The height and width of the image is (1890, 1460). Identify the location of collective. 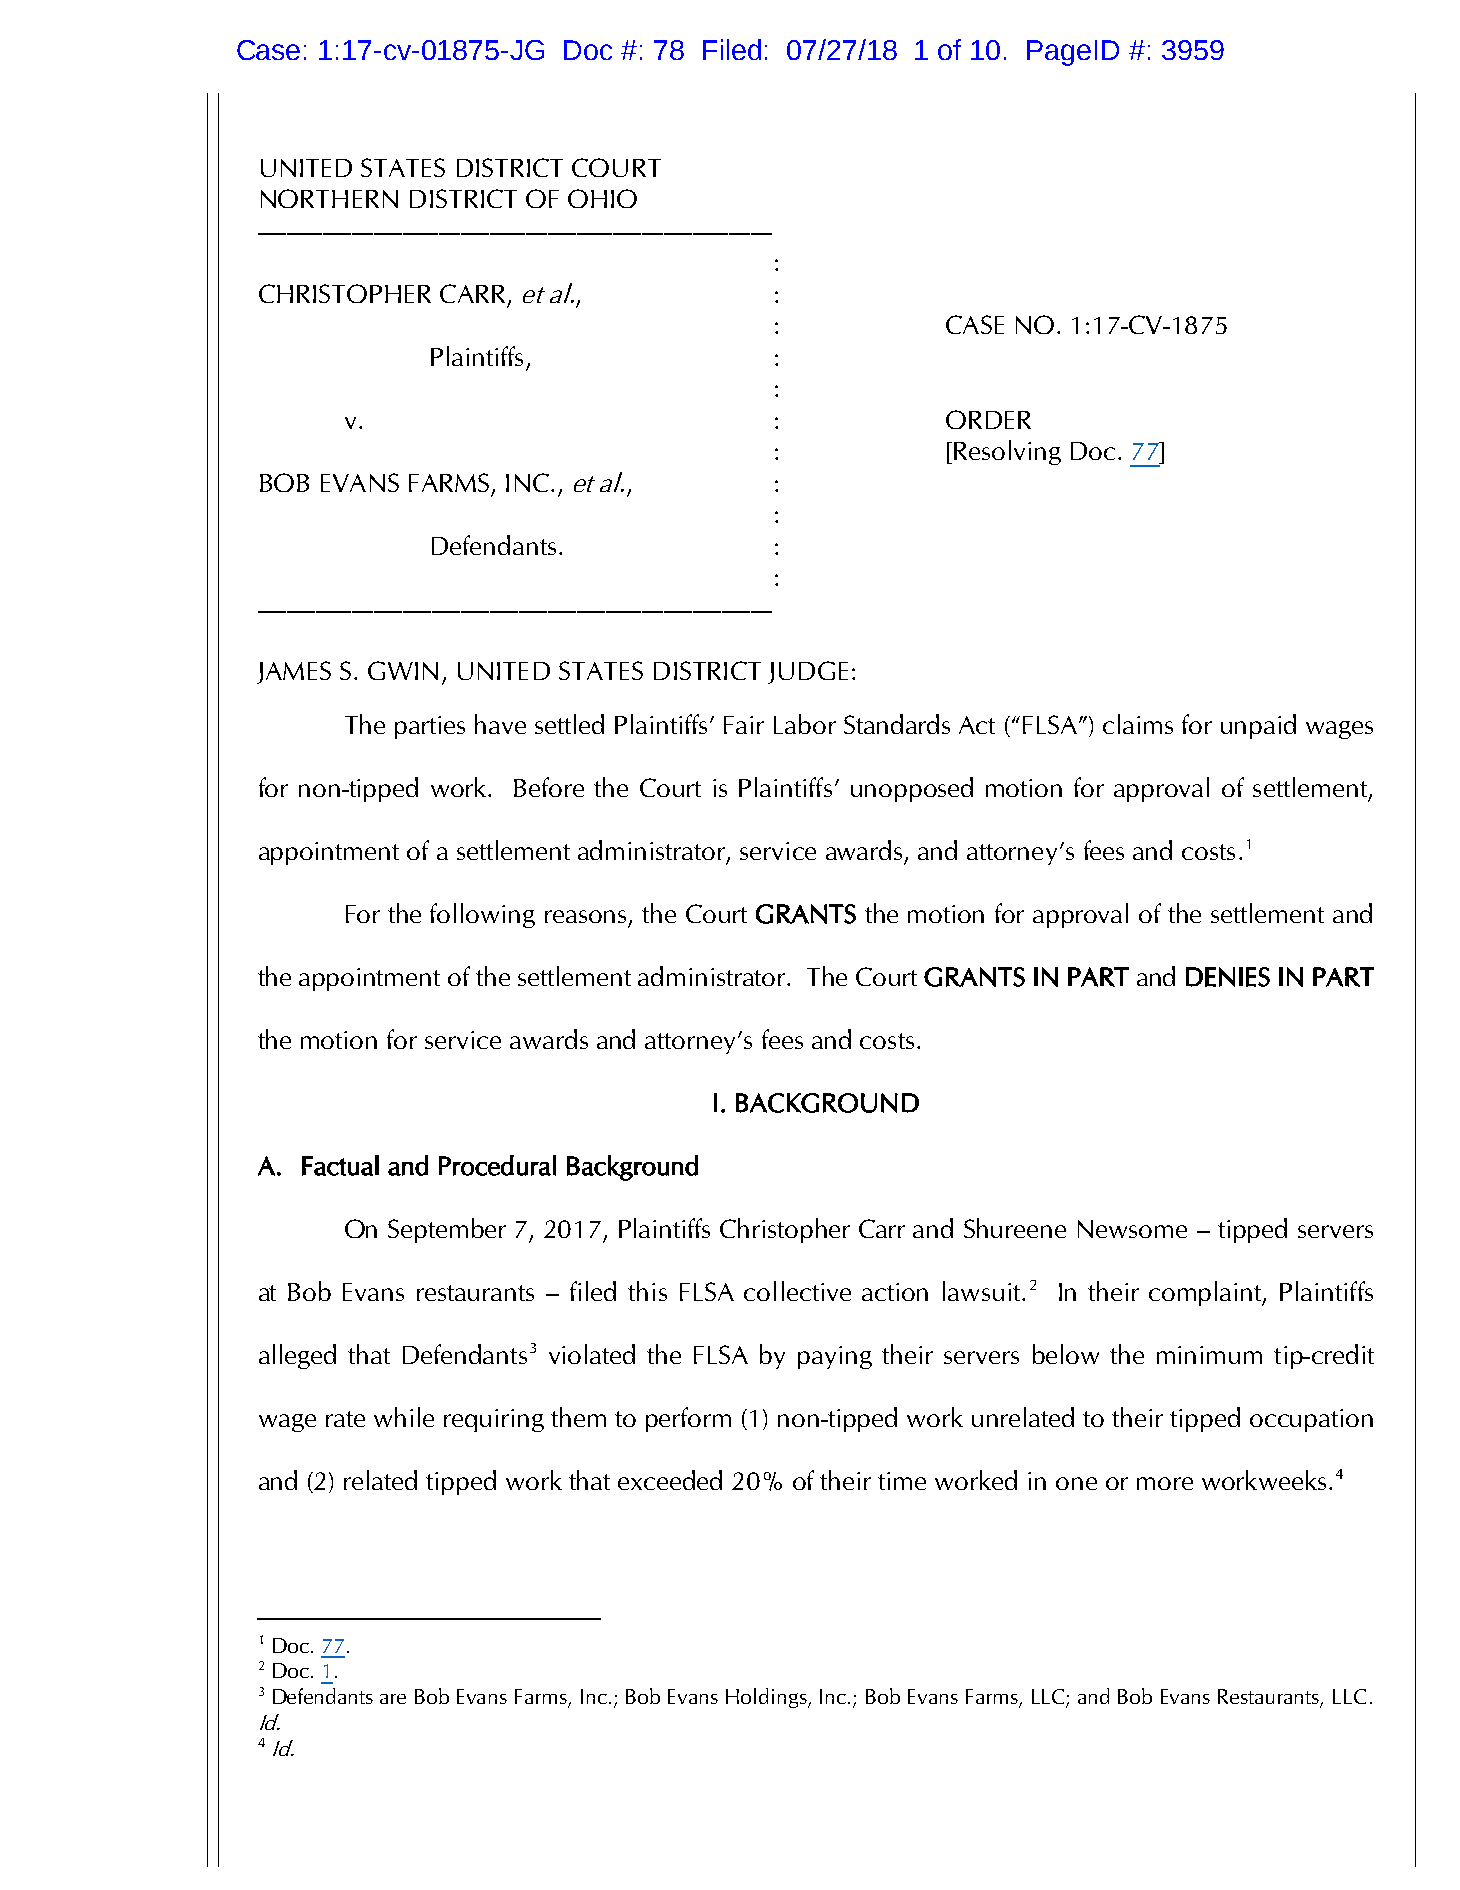
(797, 1291).
